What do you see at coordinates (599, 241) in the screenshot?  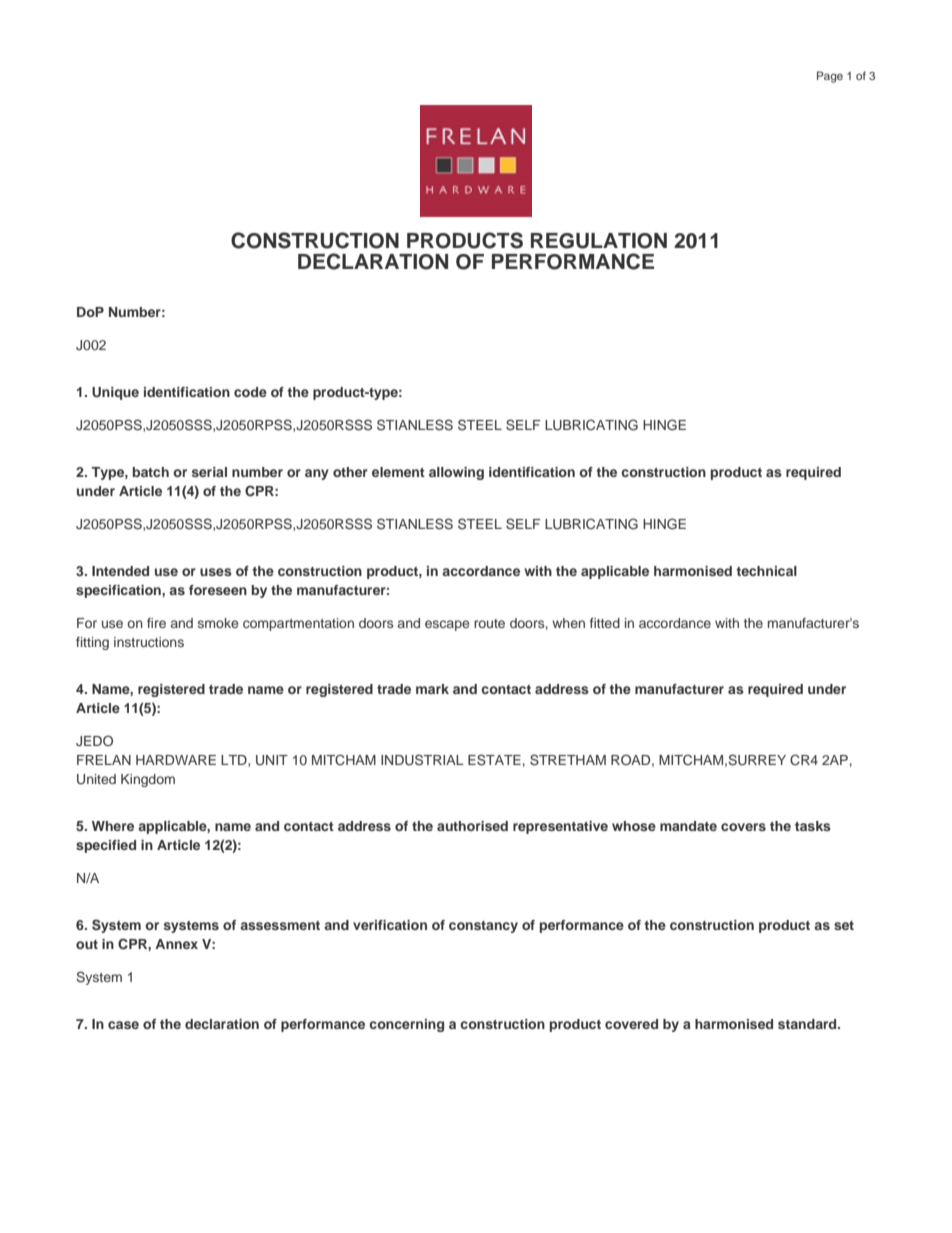 I see `REGULATION` at bounding box center [599, 241].
